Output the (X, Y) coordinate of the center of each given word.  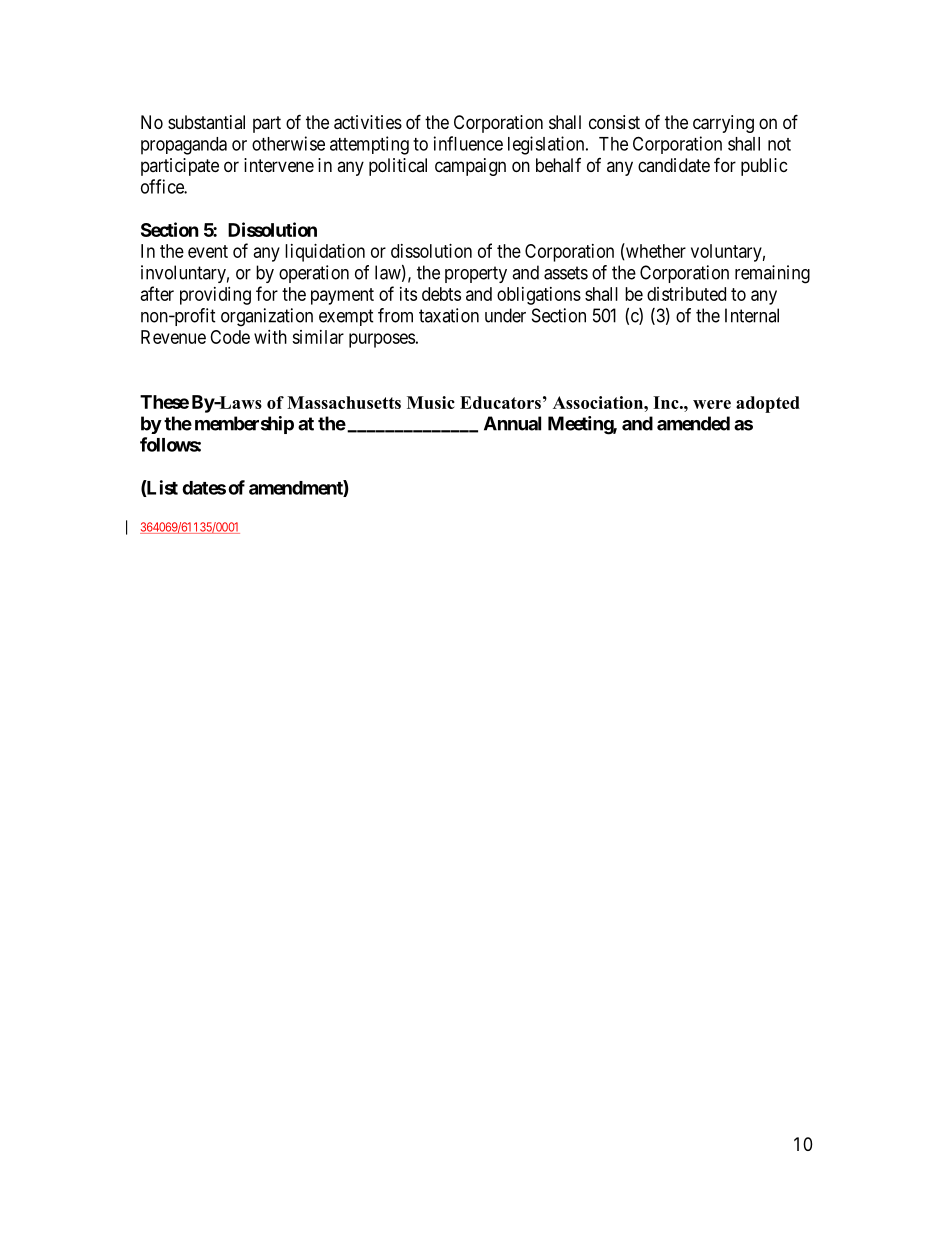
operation (314, 274)
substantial (206, 122)
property (476, 274)
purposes (382, 340)
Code (230, 337)
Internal (752, 315)
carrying (723, 124)
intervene (279, 165)
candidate (674, 165)
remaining (772, 274)
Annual (512, 423)
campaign (470, 167)
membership (244, 425)
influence (468, 143)
